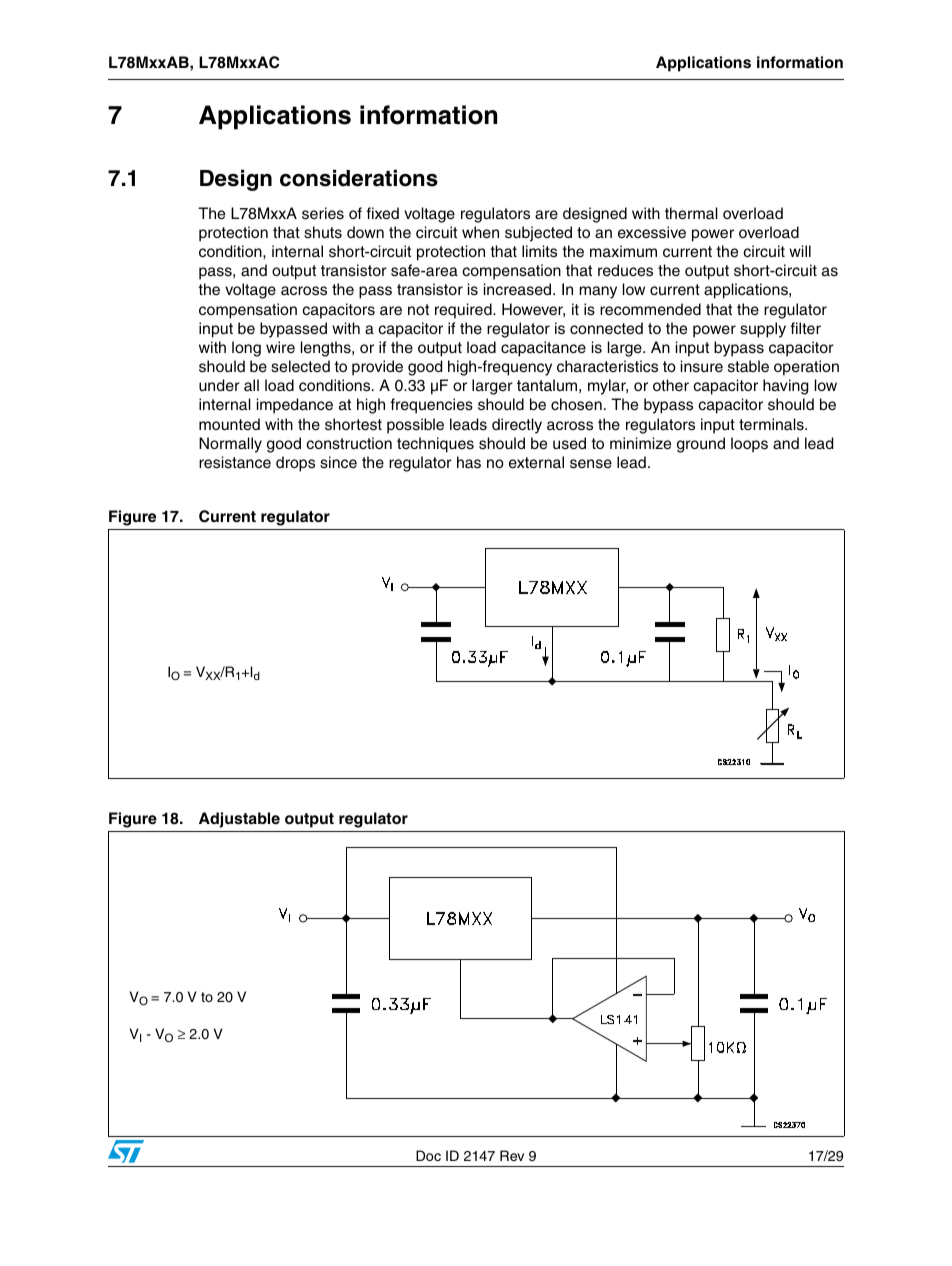  I want to click on thermal, so click(691, 213).
